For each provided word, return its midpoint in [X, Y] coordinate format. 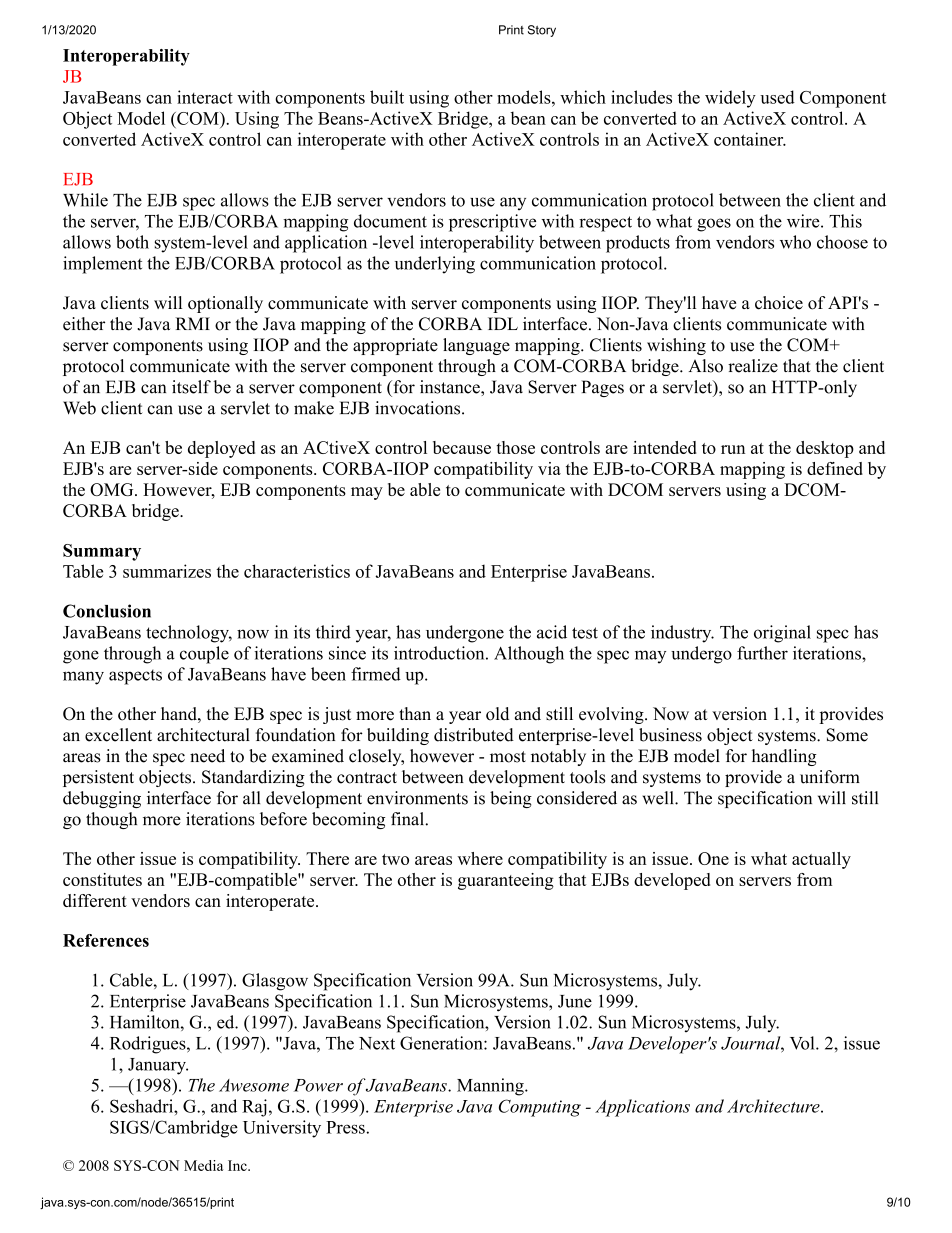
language [476, 346]
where [480, 858]
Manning [491, 1087]
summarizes [167, 571]
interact [205, 97]
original [782, 634]
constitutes [102, 879]
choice [779, 303]
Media [203, 1165]
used [777, 97]
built [387, 97]
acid [552, 632]
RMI [192, 323]
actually [821, 860]
